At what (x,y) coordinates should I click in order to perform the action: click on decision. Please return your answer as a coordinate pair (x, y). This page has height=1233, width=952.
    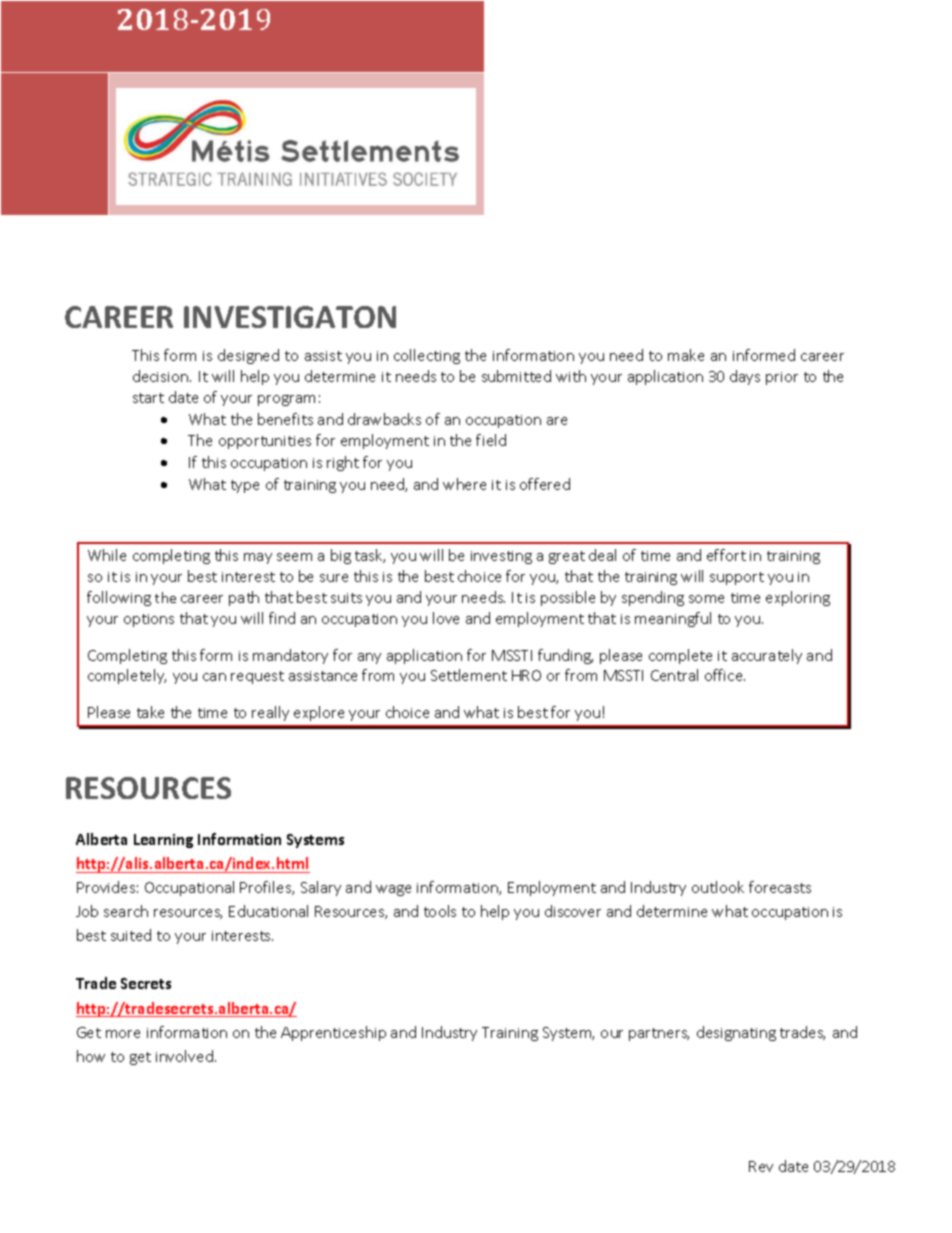
    Looking at the image, I should click on (162, 376).
